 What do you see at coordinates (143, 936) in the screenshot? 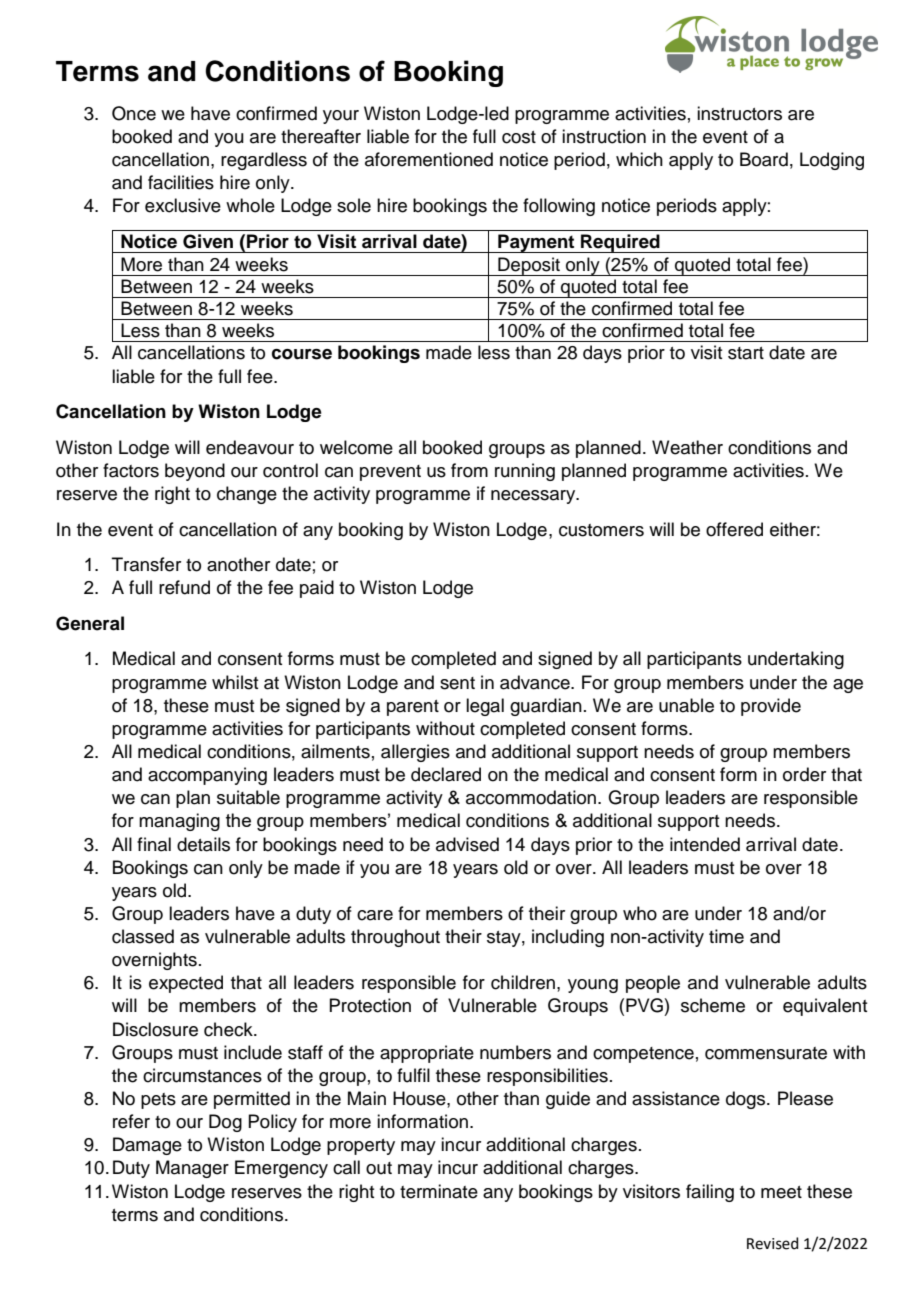
I see `classed` at bounding box center [143, 936].
